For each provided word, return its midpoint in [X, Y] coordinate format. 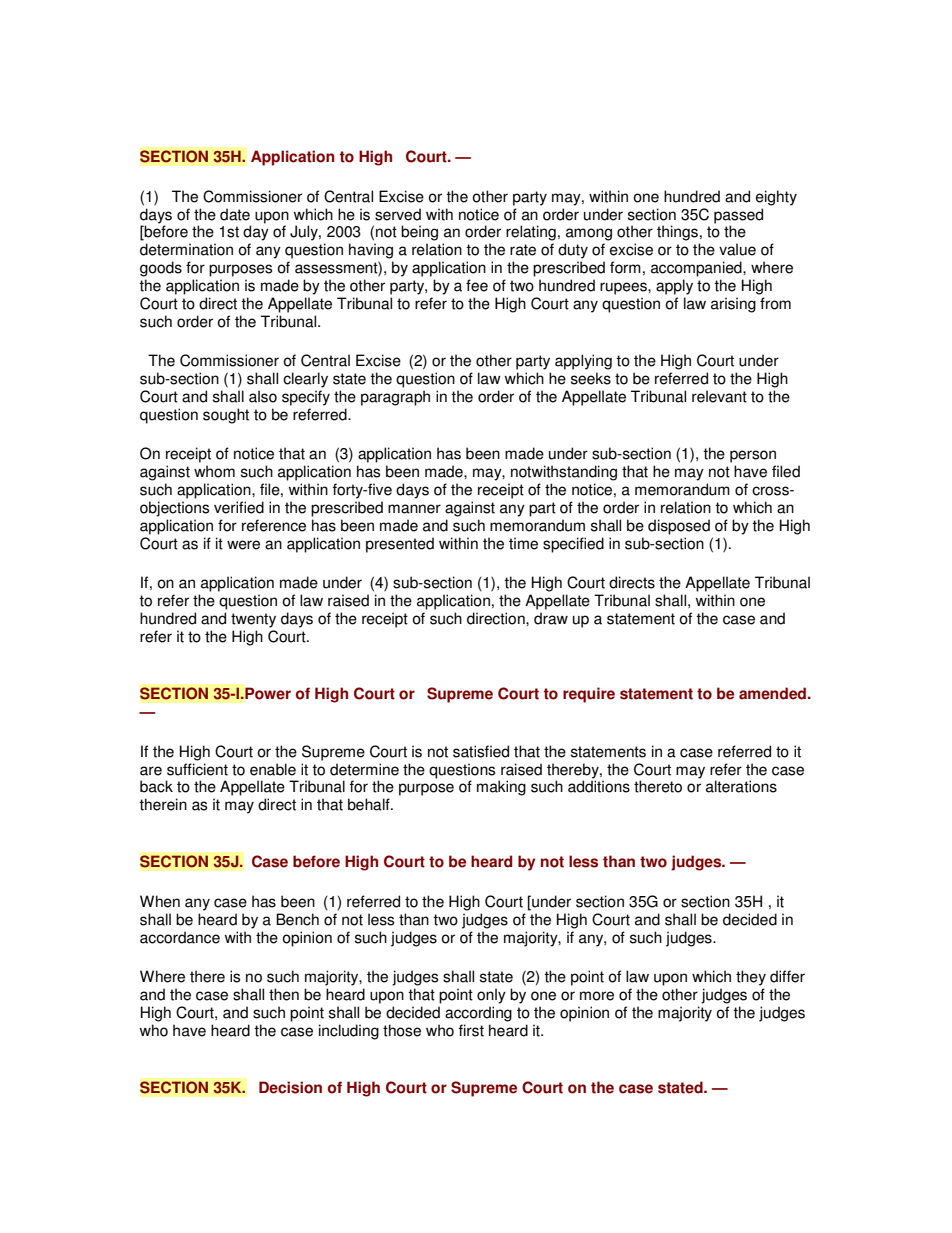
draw [551, 618]
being [419, 233]
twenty [253, 620]
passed [738, 216]
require [589, 695]
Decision [290, 1087]
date [235, 214]
